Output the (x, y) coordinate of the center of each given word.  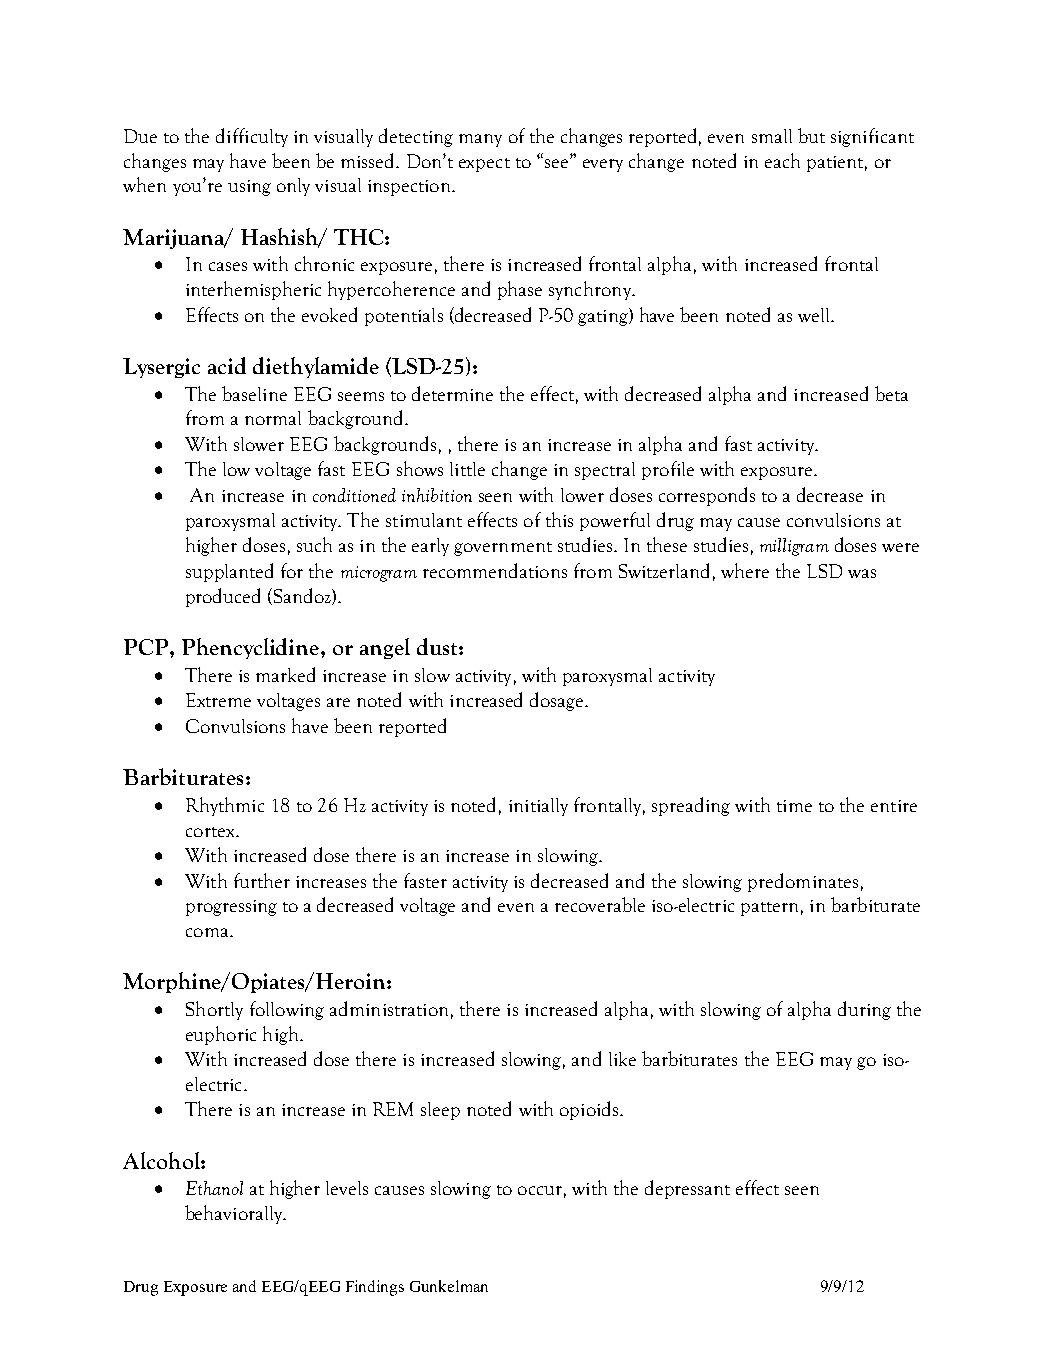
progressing (231, 908)
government (503, 549)
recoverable (600, 904)
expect (484, 165)
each (782, 160)
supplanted (229, 572)
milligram (794, 547)
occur (540, 1190)
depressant (687, 1189)
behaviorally (235, 1214)
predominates (803, 882)
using (249, 188)
